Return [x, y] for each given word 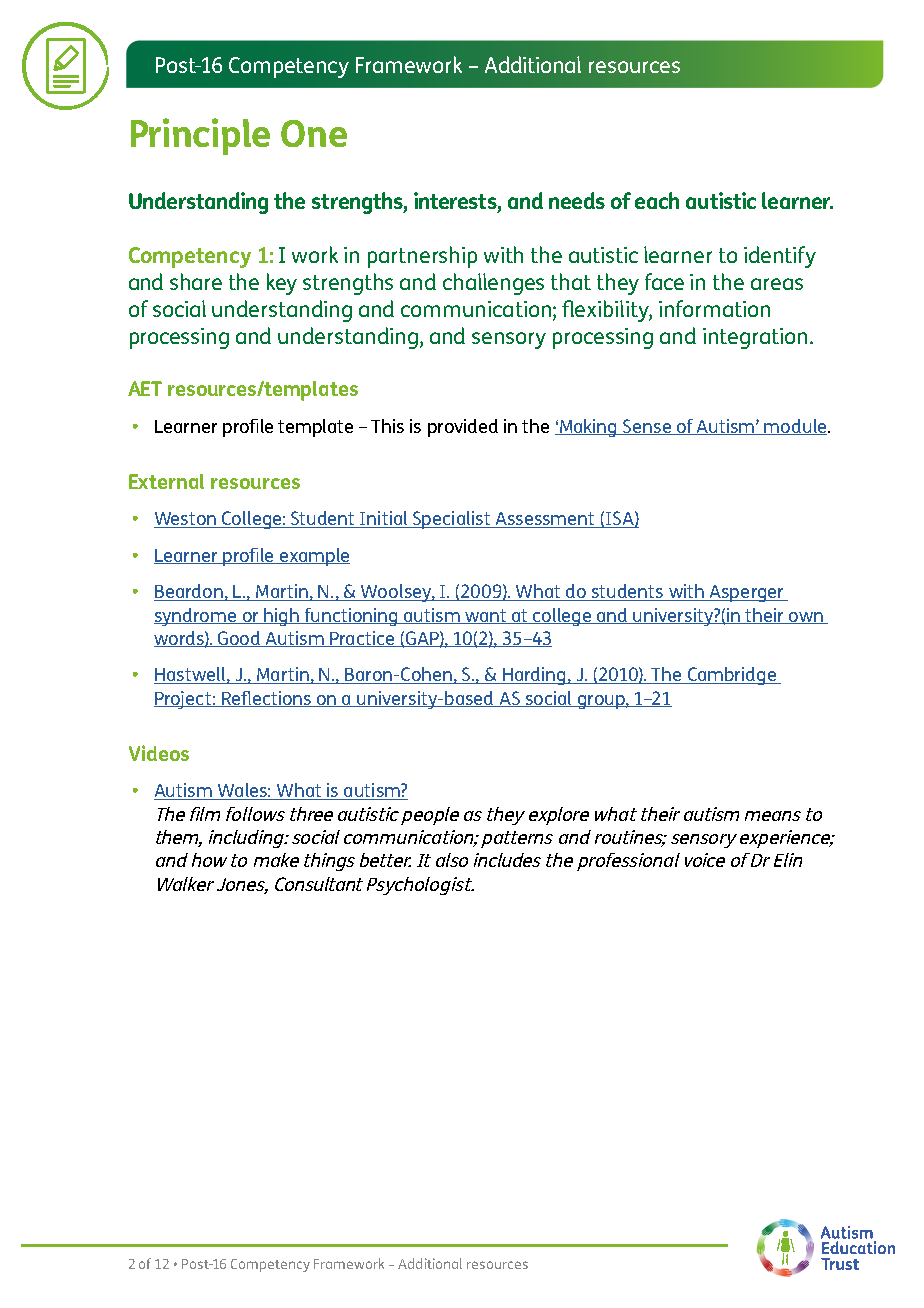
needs [577, 200]
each [657, 200]
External [166, 481]
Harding [534, 676]
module [796, 427]
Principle [200, 136]
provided [463, 428]
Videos [159, 753]
